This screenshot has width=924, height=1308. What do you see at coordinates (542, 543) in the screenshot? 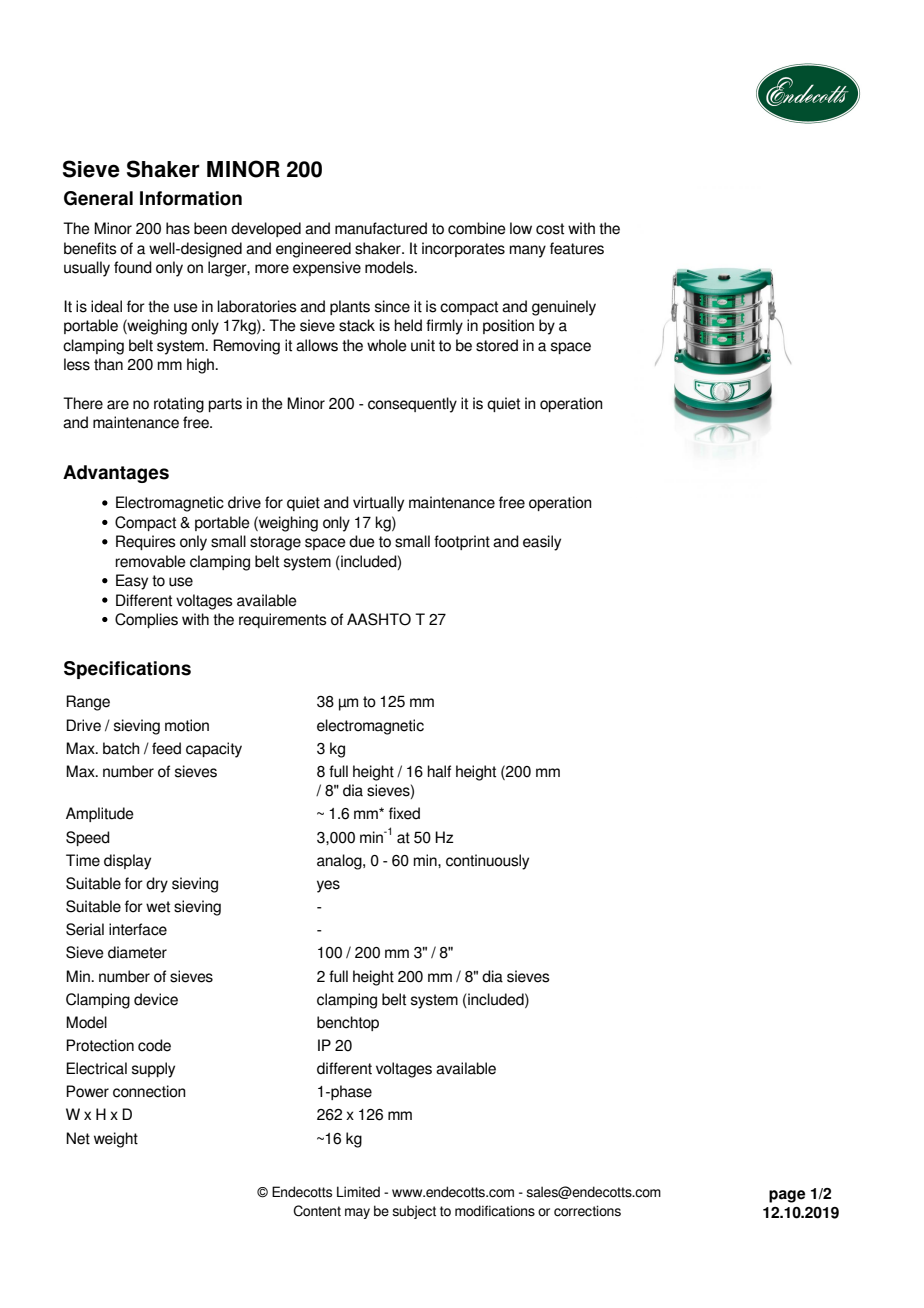
I see `easily` at bounding box center [542, 543].
